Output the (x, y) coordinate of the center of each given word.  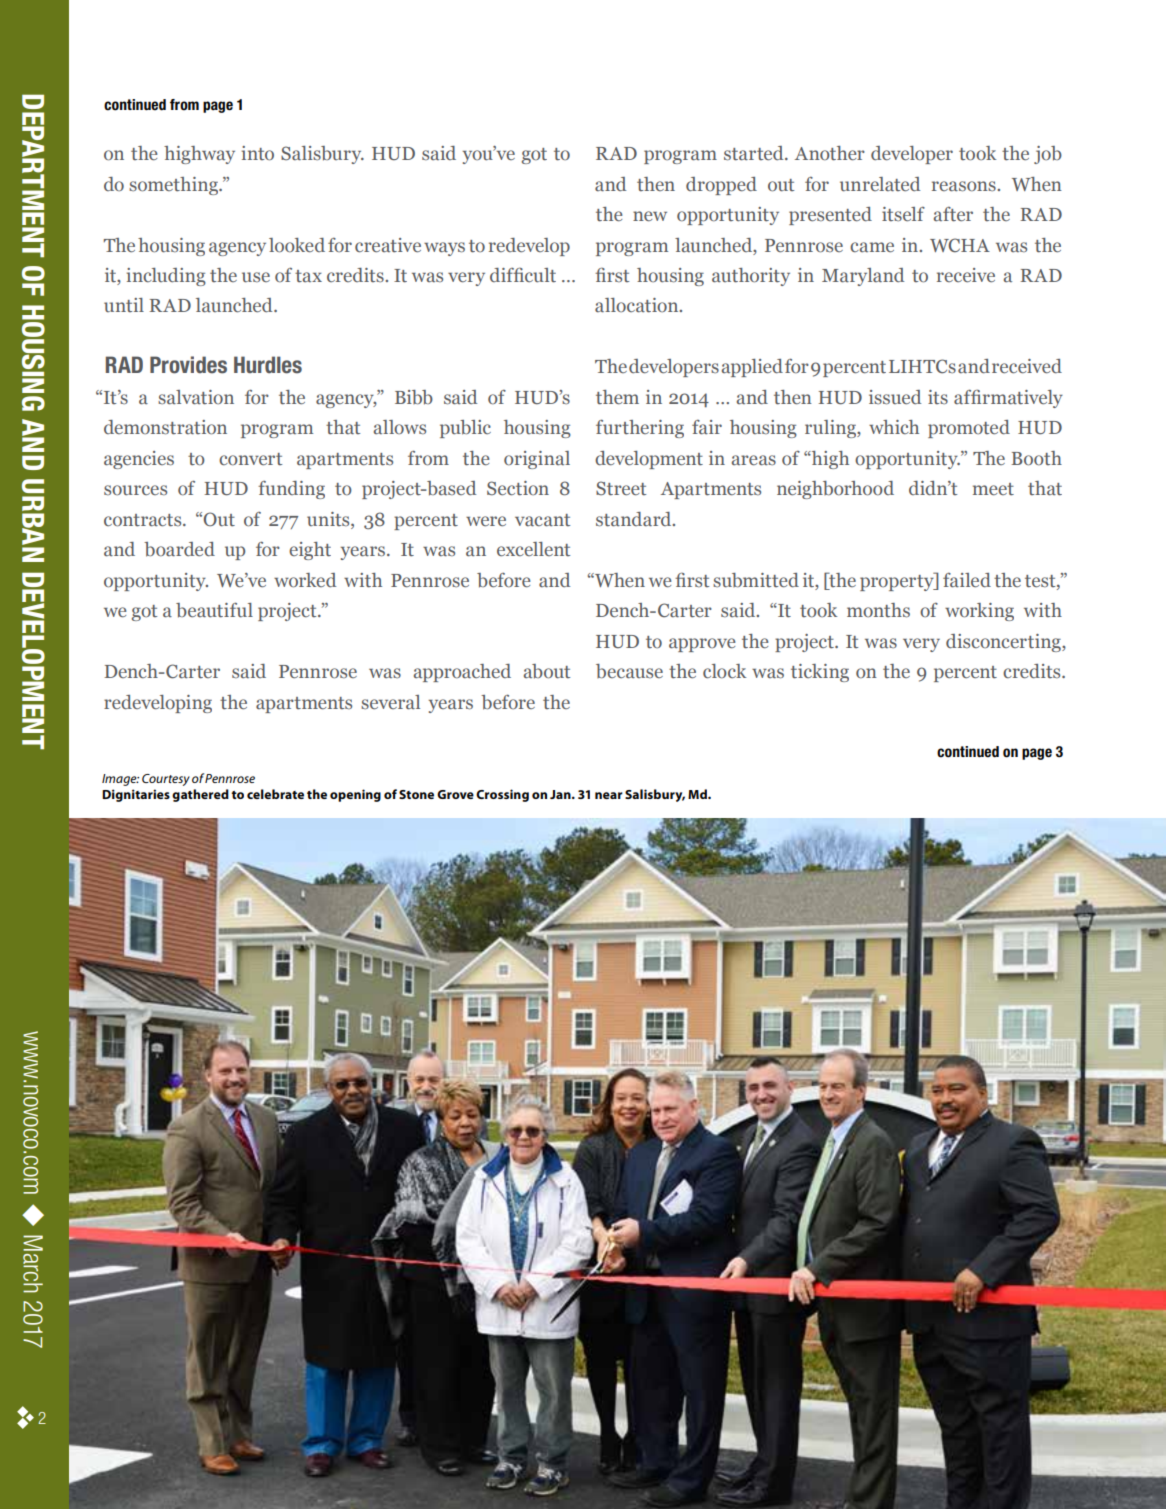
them (617, 397)
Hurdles (268, 365)
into (258, 153)
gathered (200, 795)
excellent (533, 549)
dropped (721, 186)
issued (895, 397)
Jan (561, 794)
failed (967, 580)
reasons (965, 186)
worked (305, 580)
